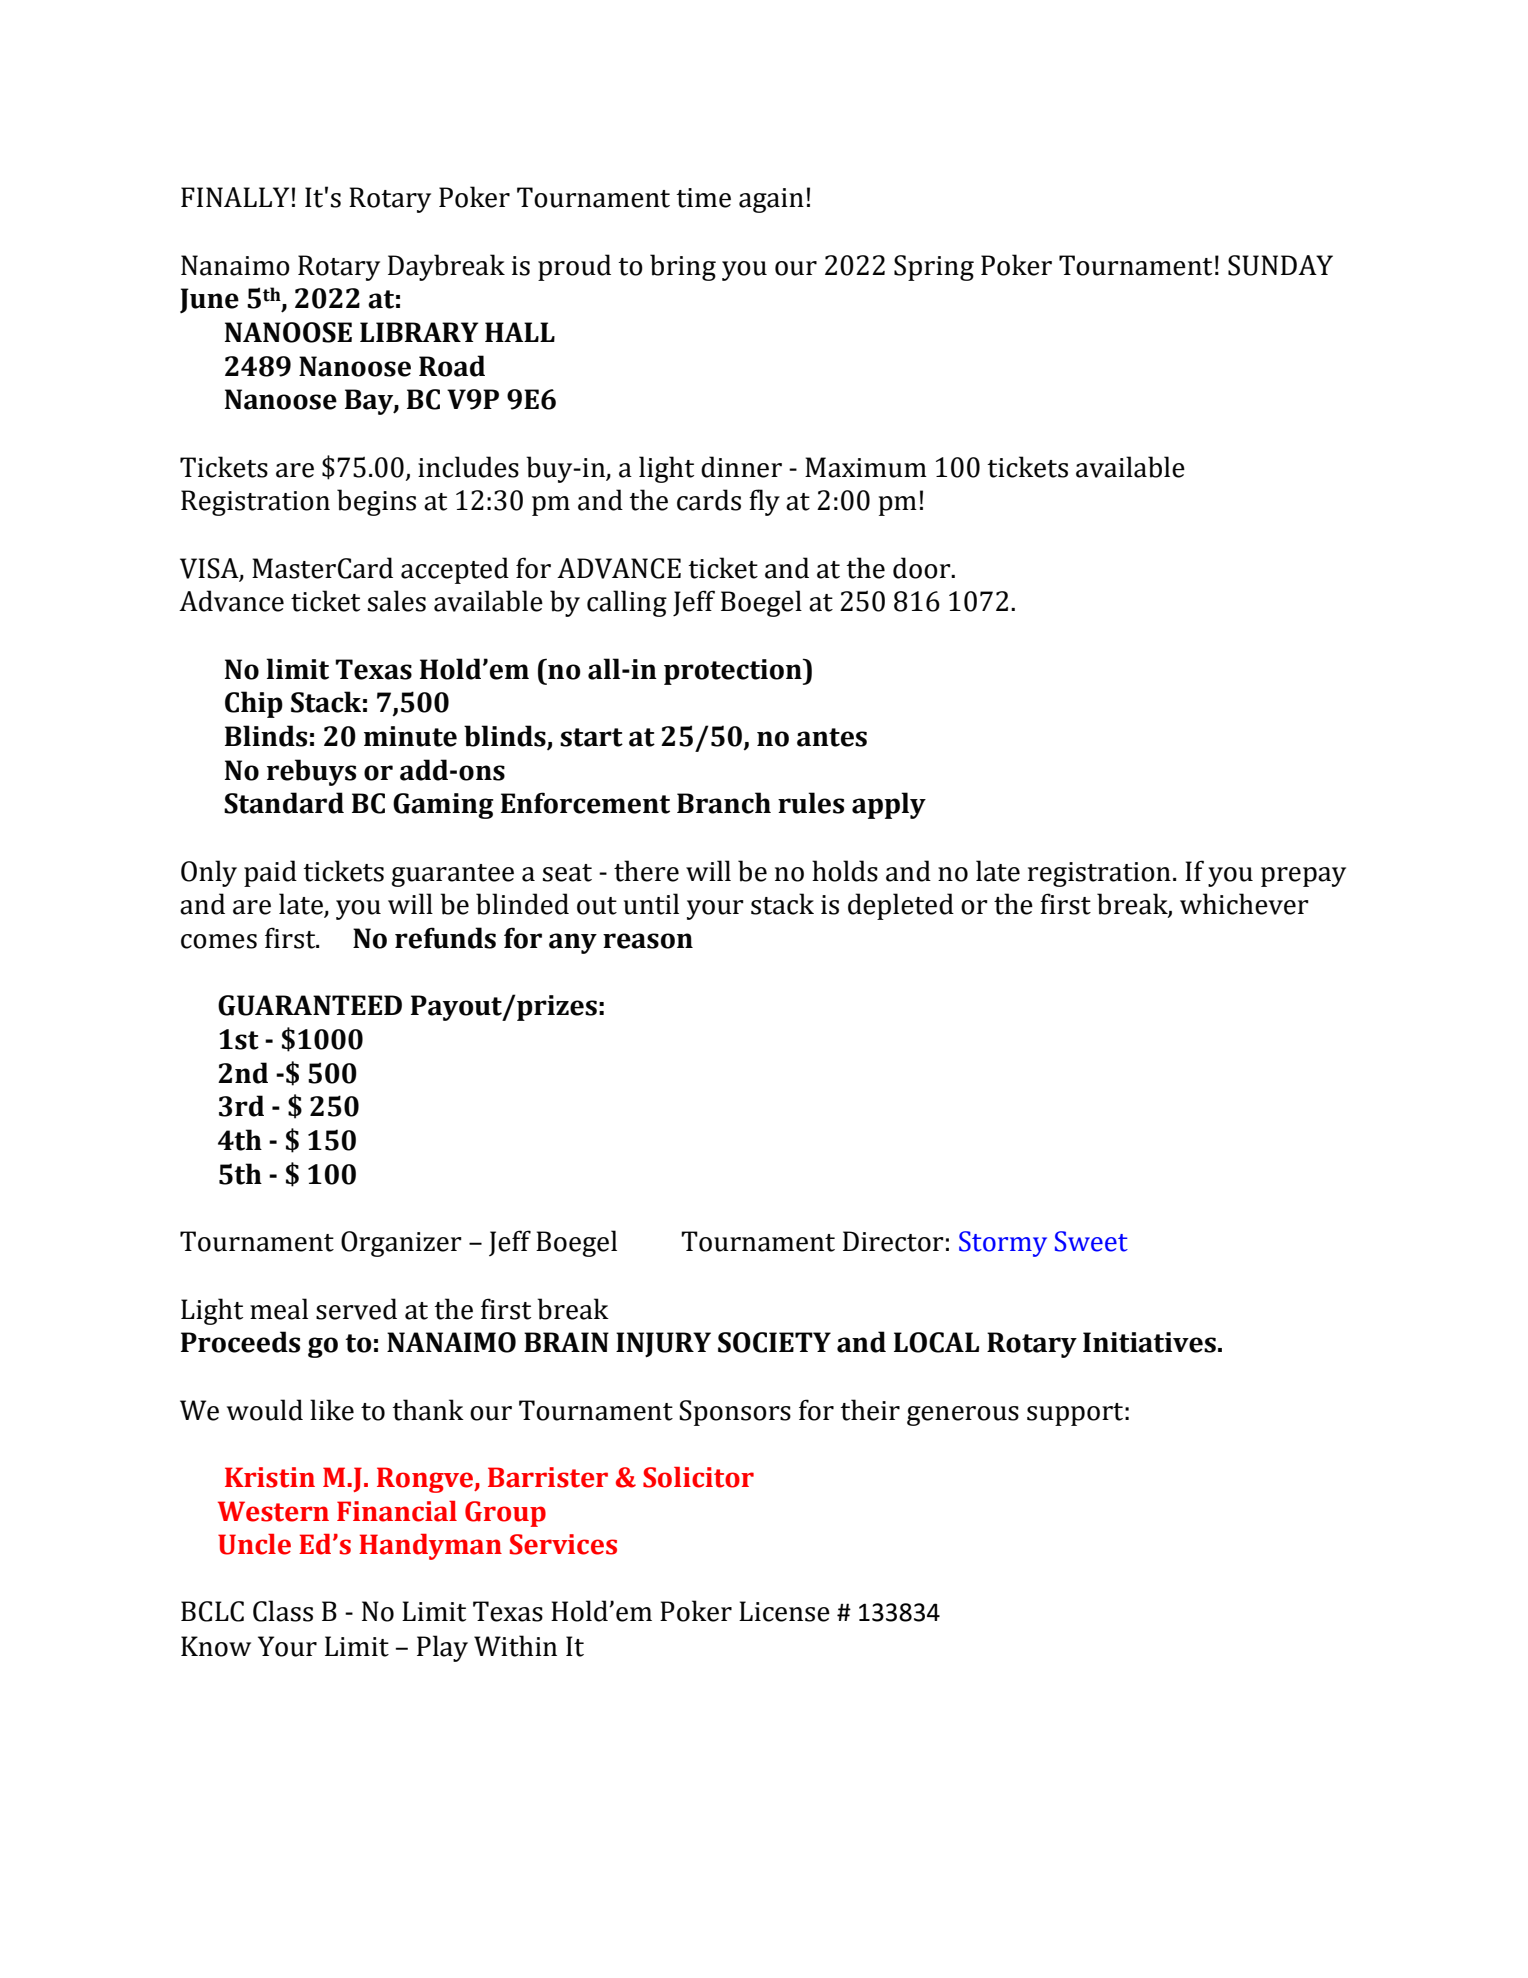 The height and width of the document is (1978, 1528). What do you see at coordinates (1280, 265) in the document?
I see `SUNDAY` at bounding box center [1280, 265].
